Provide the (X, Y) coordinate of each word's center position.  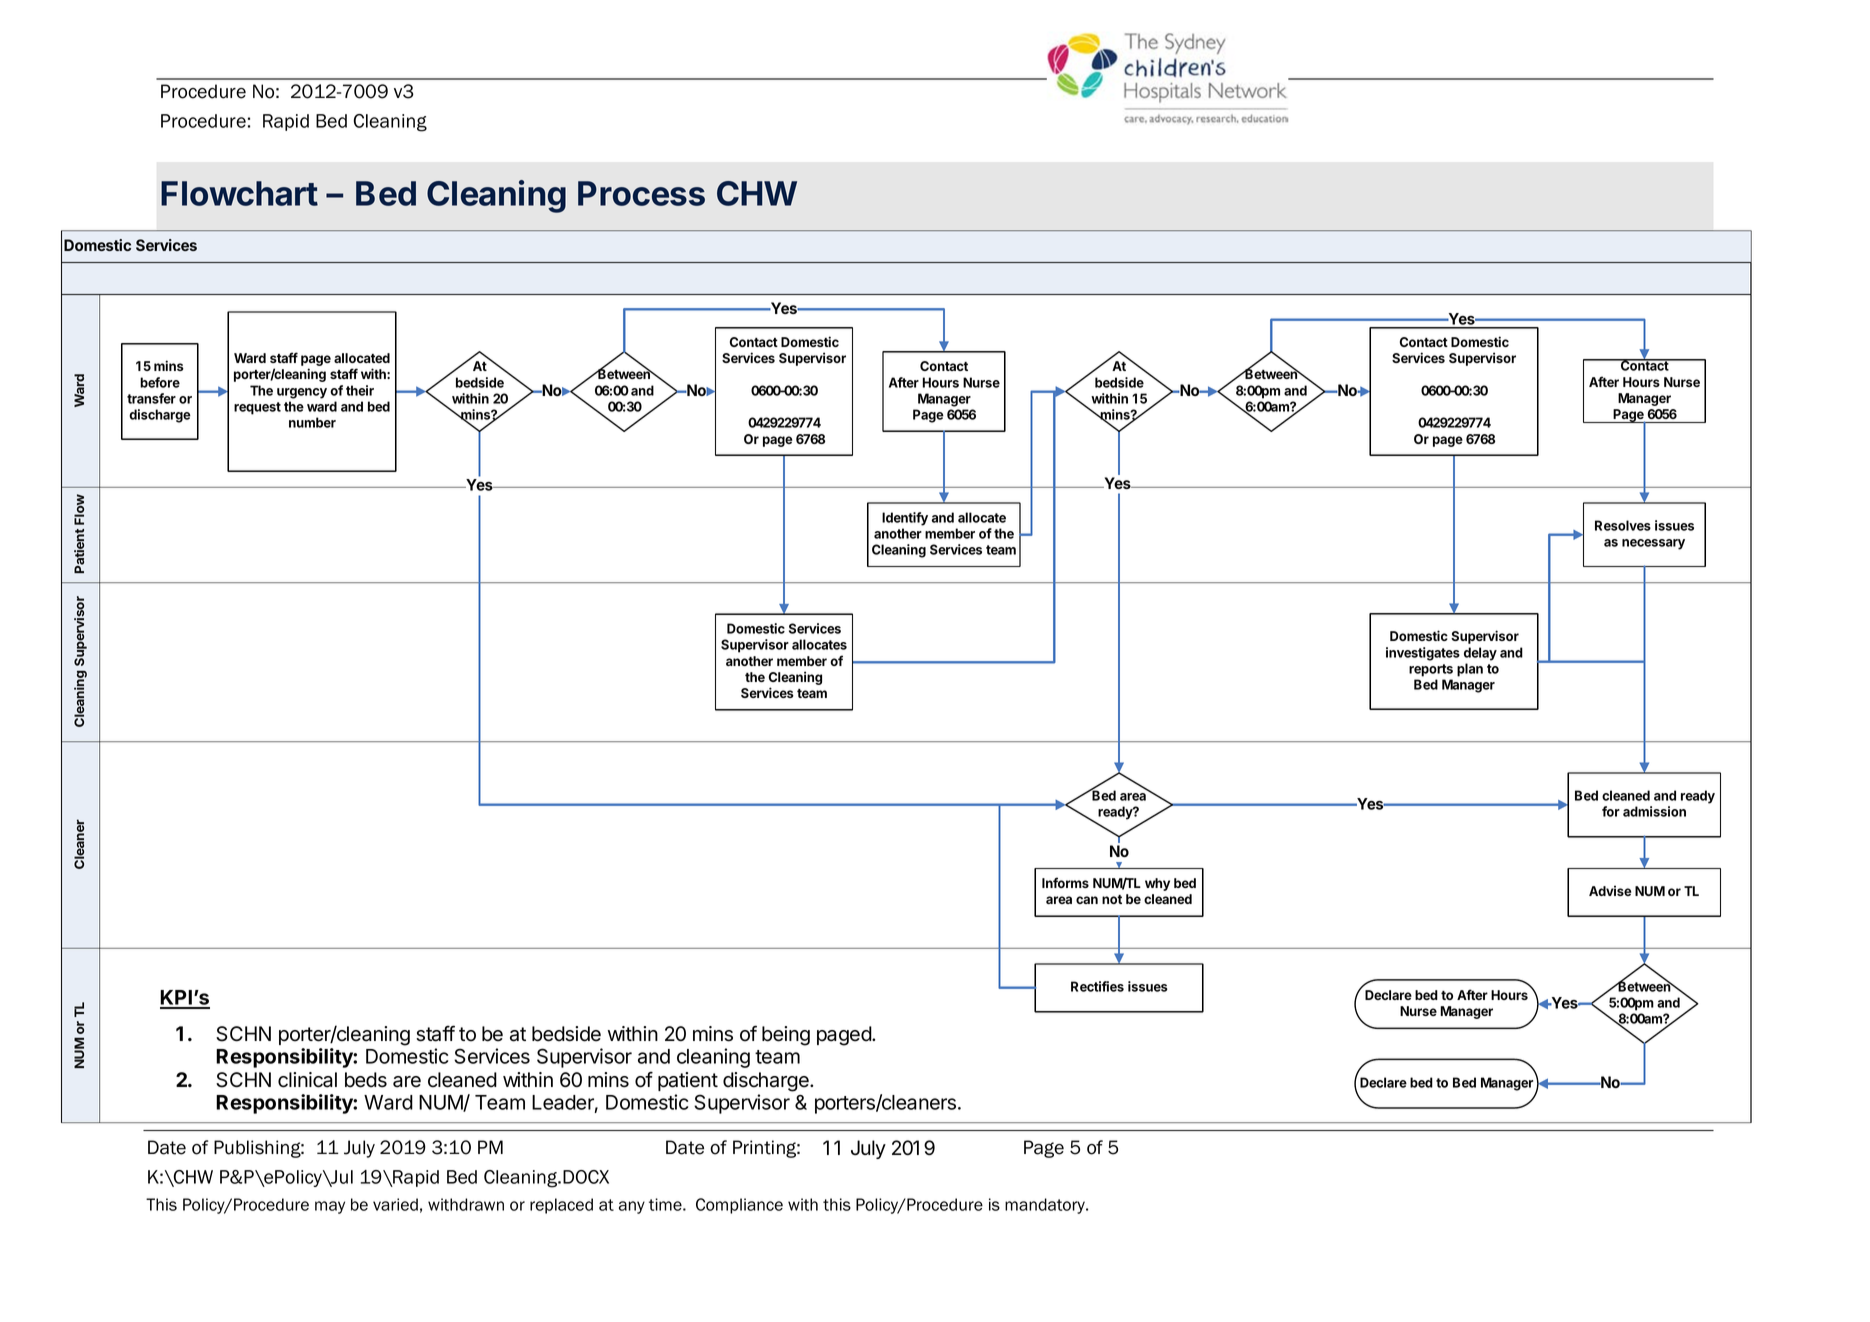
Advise (1610, 890)
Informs (1065, 882)
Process (641, 193)
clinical (307, 1080)
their (360, 390)
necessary (1653, 544)
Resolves (1623, 525)
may (330, 1207)
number (312, 422)
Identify (905, 519)
